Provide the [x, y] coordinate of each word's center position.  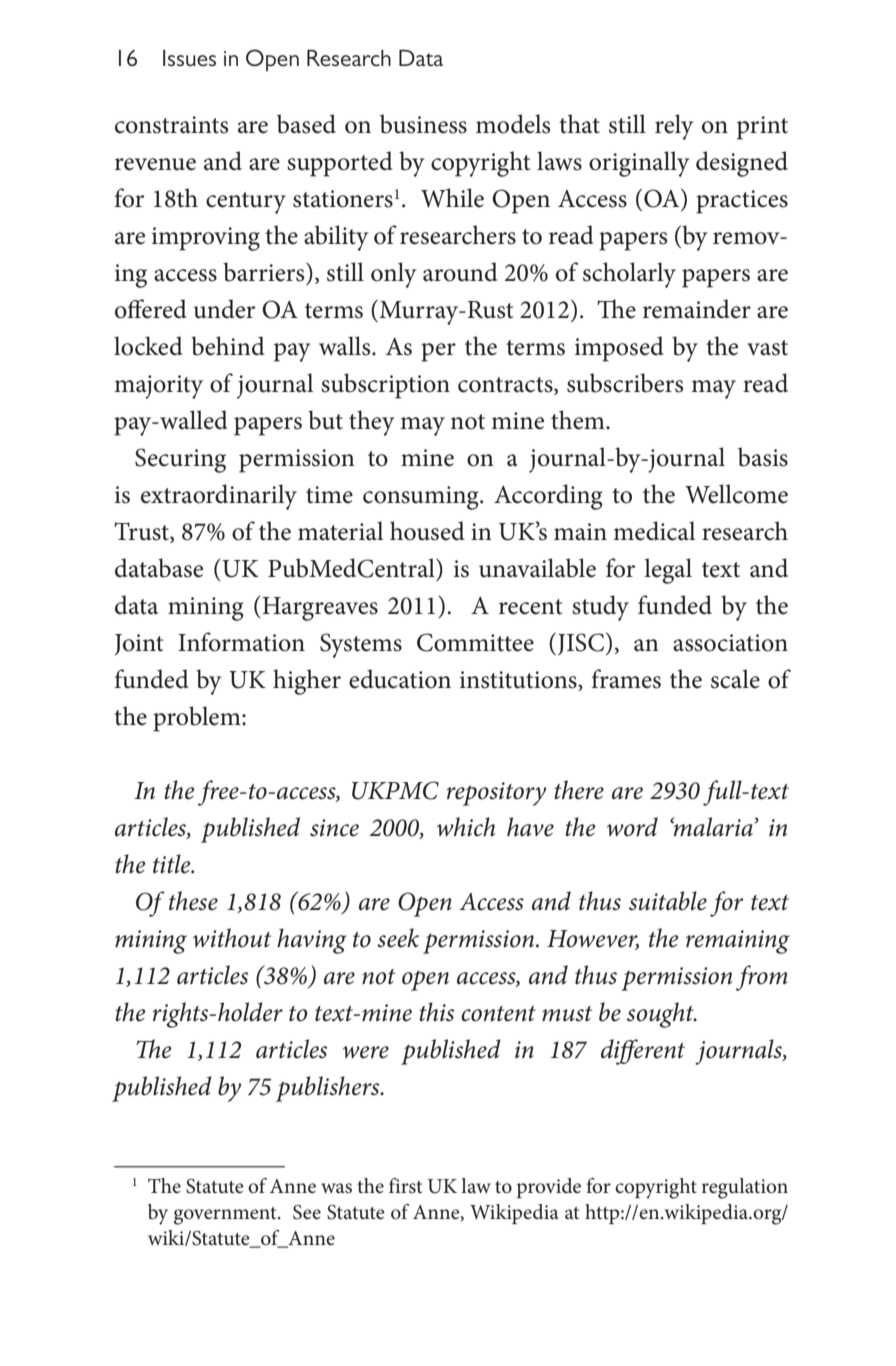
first [405, 1186]
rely [674, 127]
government [226, 1216]
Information [241, 642]
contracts [506, 386]
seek [398, 938]
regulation [744, 1188]
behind [228, 346]
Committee [475, 642]
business [423, 124]
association [730, 643]
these [193, 901]
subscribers [625, 383]
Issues [189, 58]
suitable [668, 901]
